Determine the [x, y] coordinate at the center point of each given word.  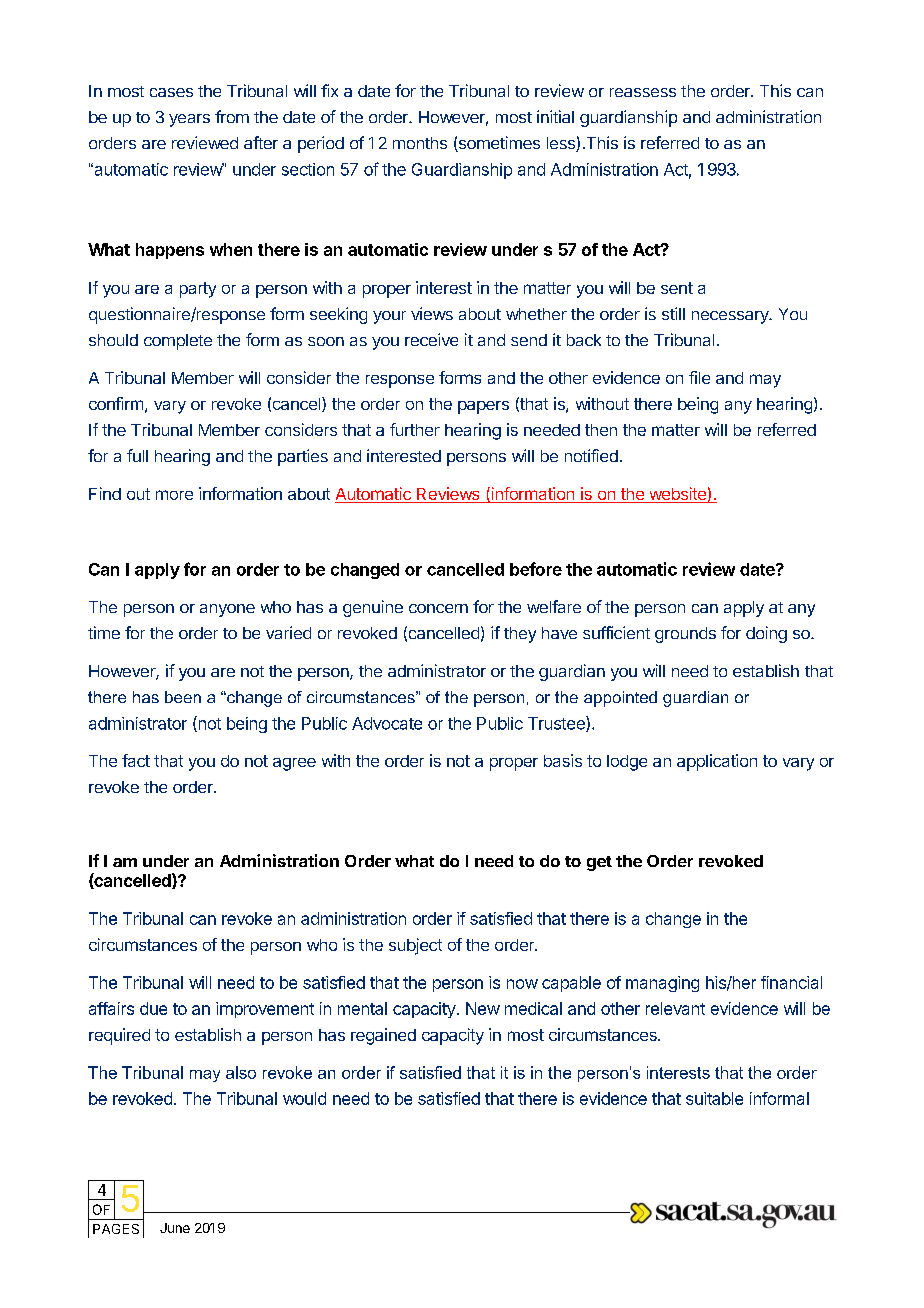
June [175, 1228]
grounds [685, 635]
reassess [643, 92]
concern [438, 608]
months [420, 143]
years [189, 120]
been [183, 697]
